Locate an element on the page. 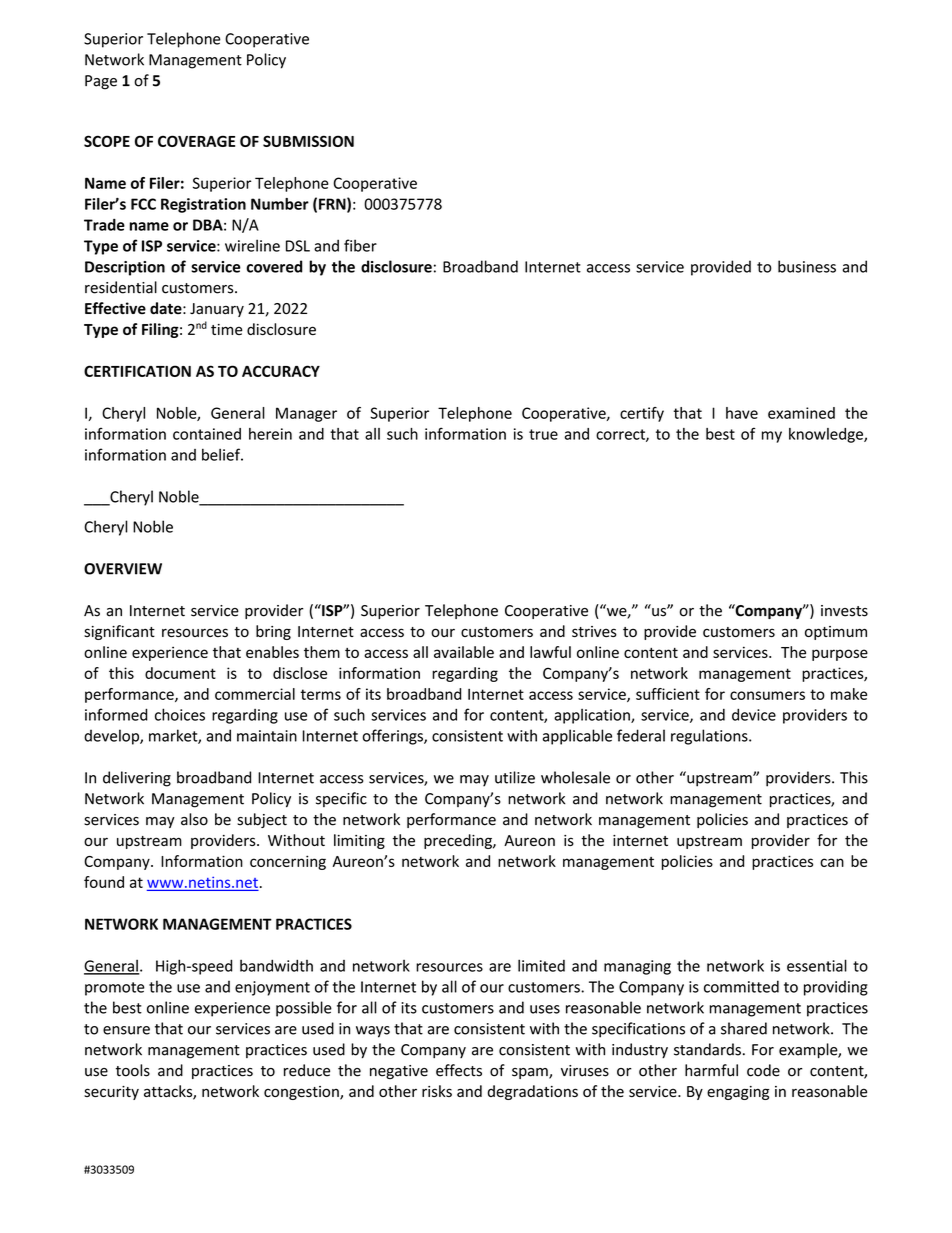 The image size is (952, 1233). effects is located at coordinates (459, 1070).
